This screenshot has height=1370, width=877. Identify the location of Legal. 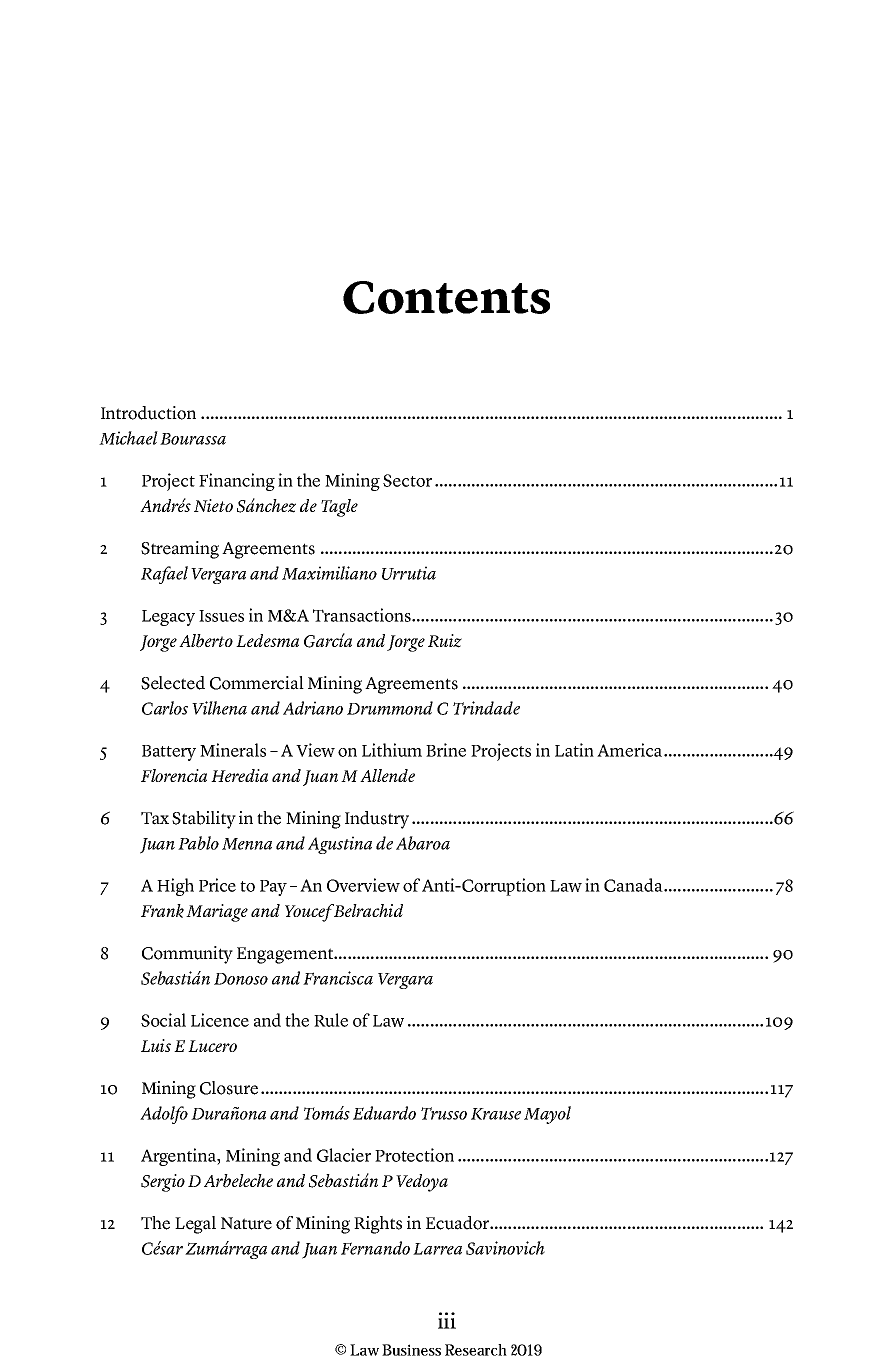
(195, 1225).
